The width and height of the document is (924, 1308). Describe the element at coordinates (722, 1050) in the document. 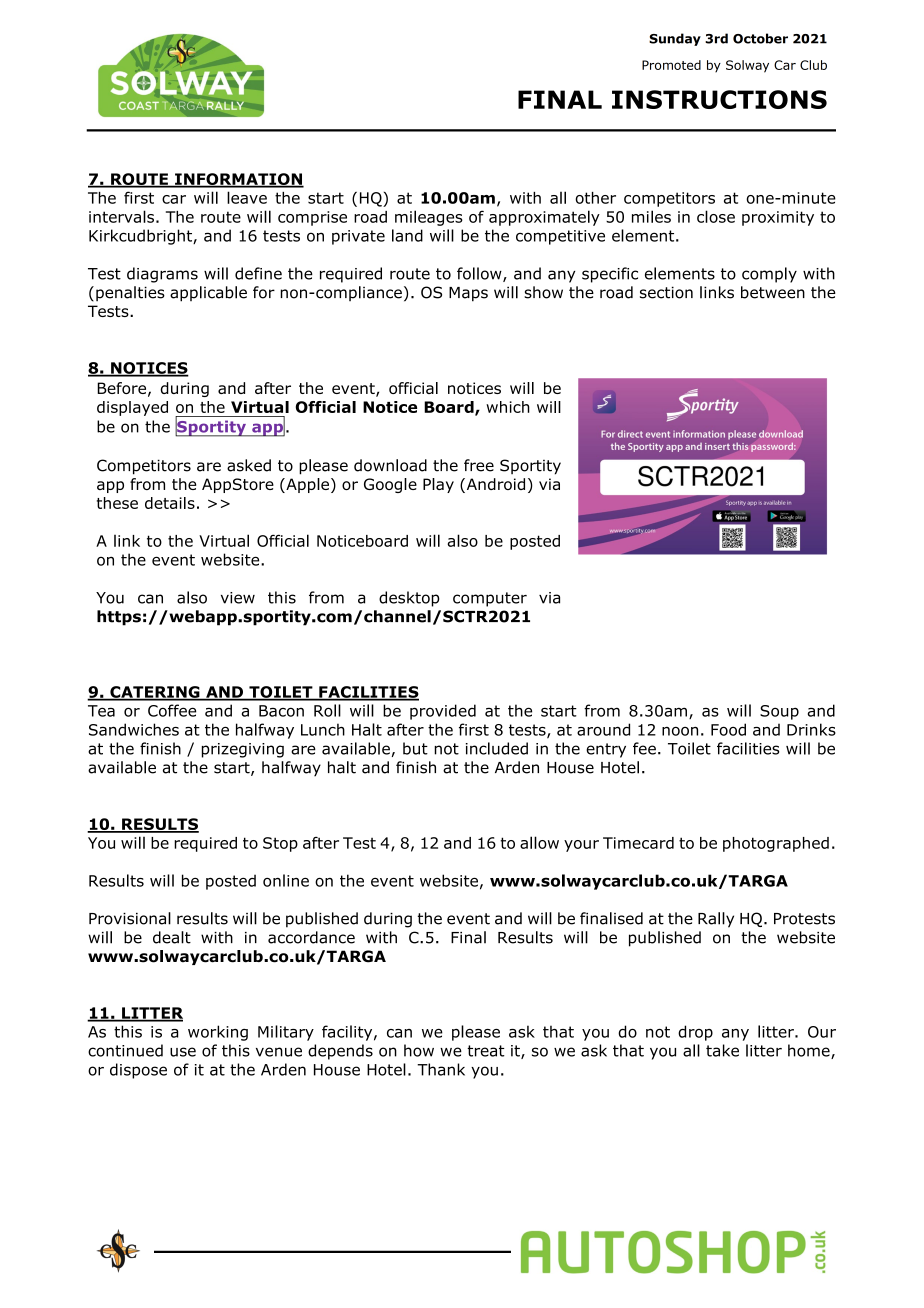

I see `take` at that location.
